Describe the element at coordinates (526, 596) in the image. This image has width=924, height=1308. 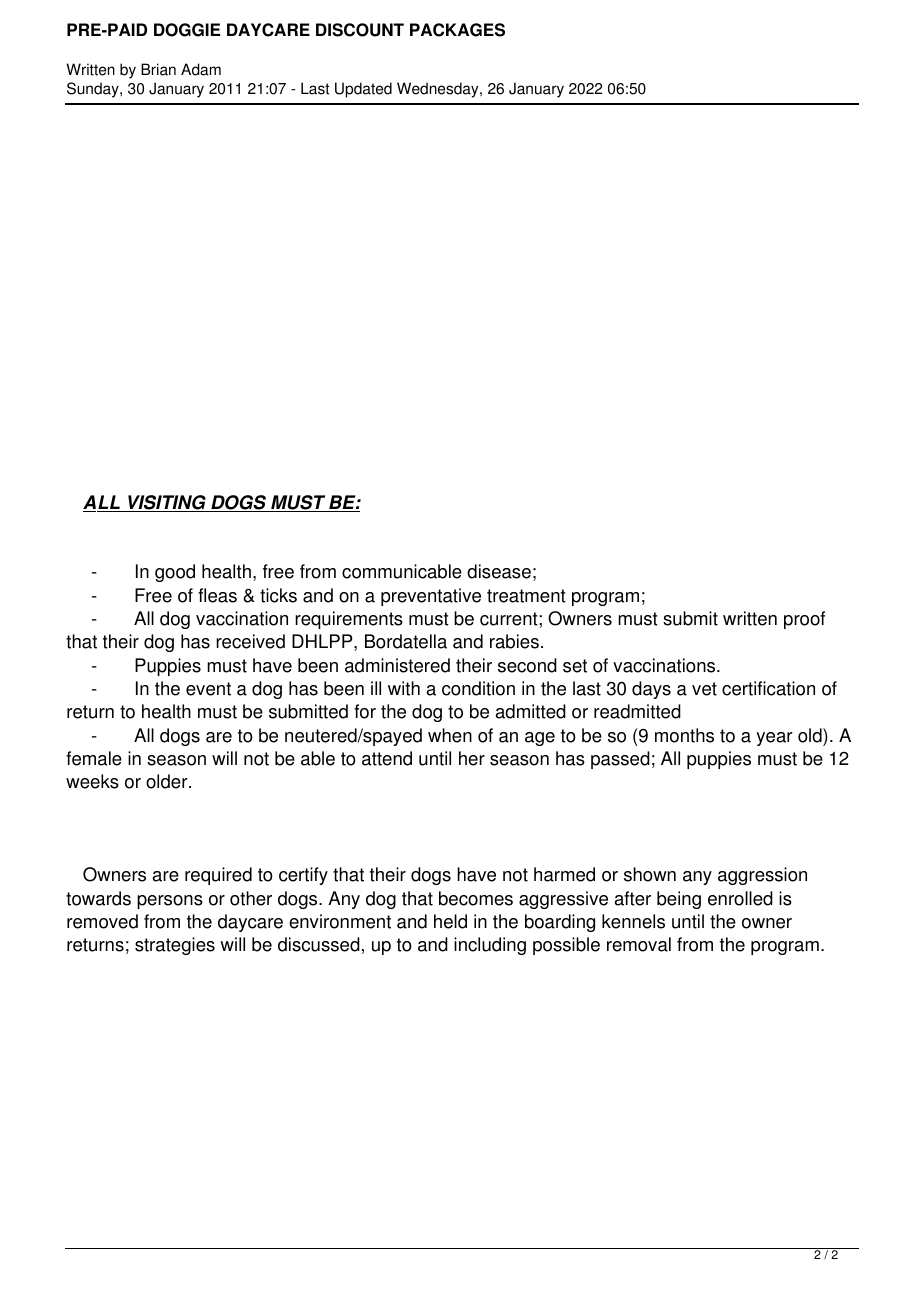
I see `treatment` at that location.
